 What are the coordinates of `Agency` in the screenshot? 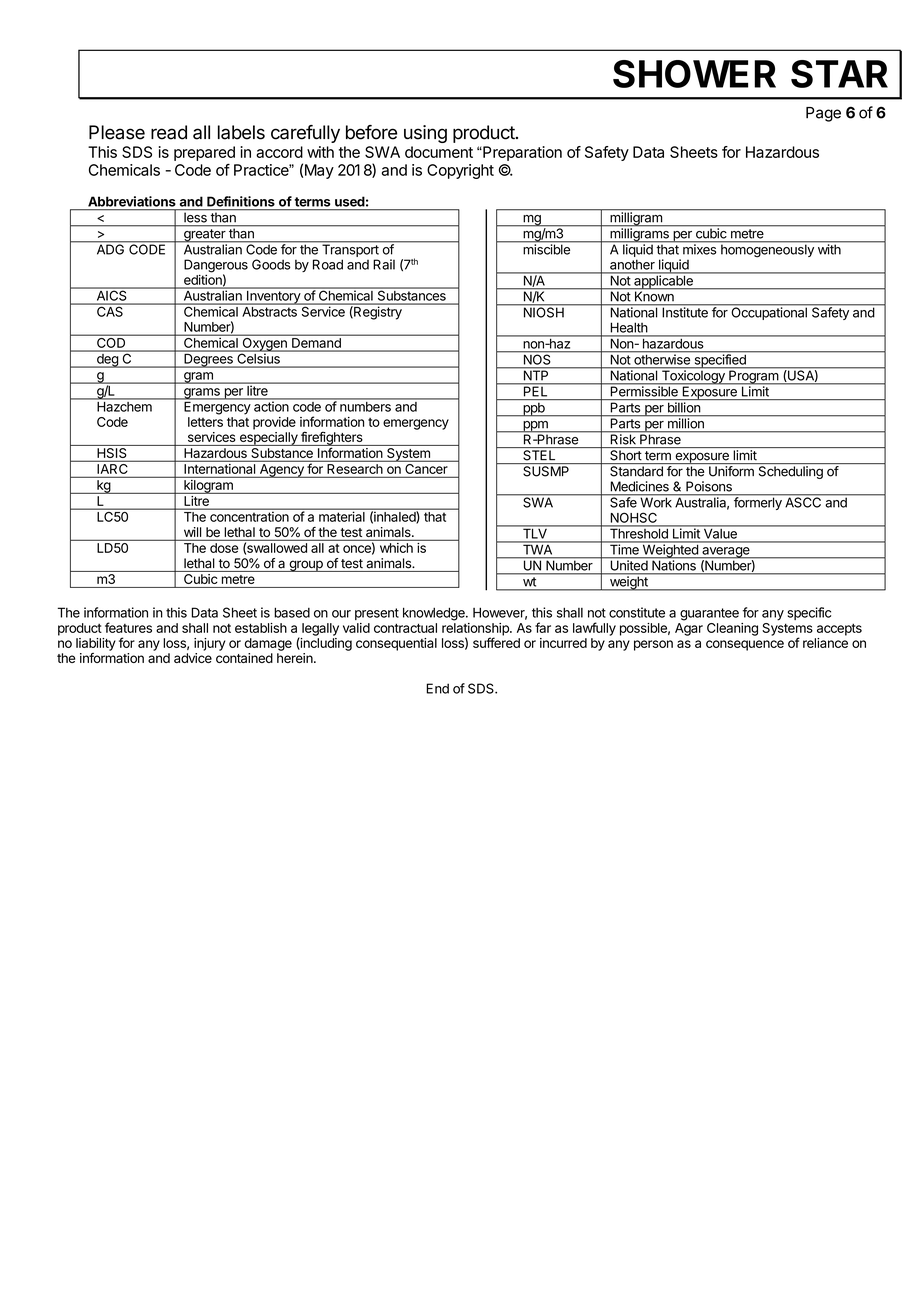 It's located at (281, 471).
